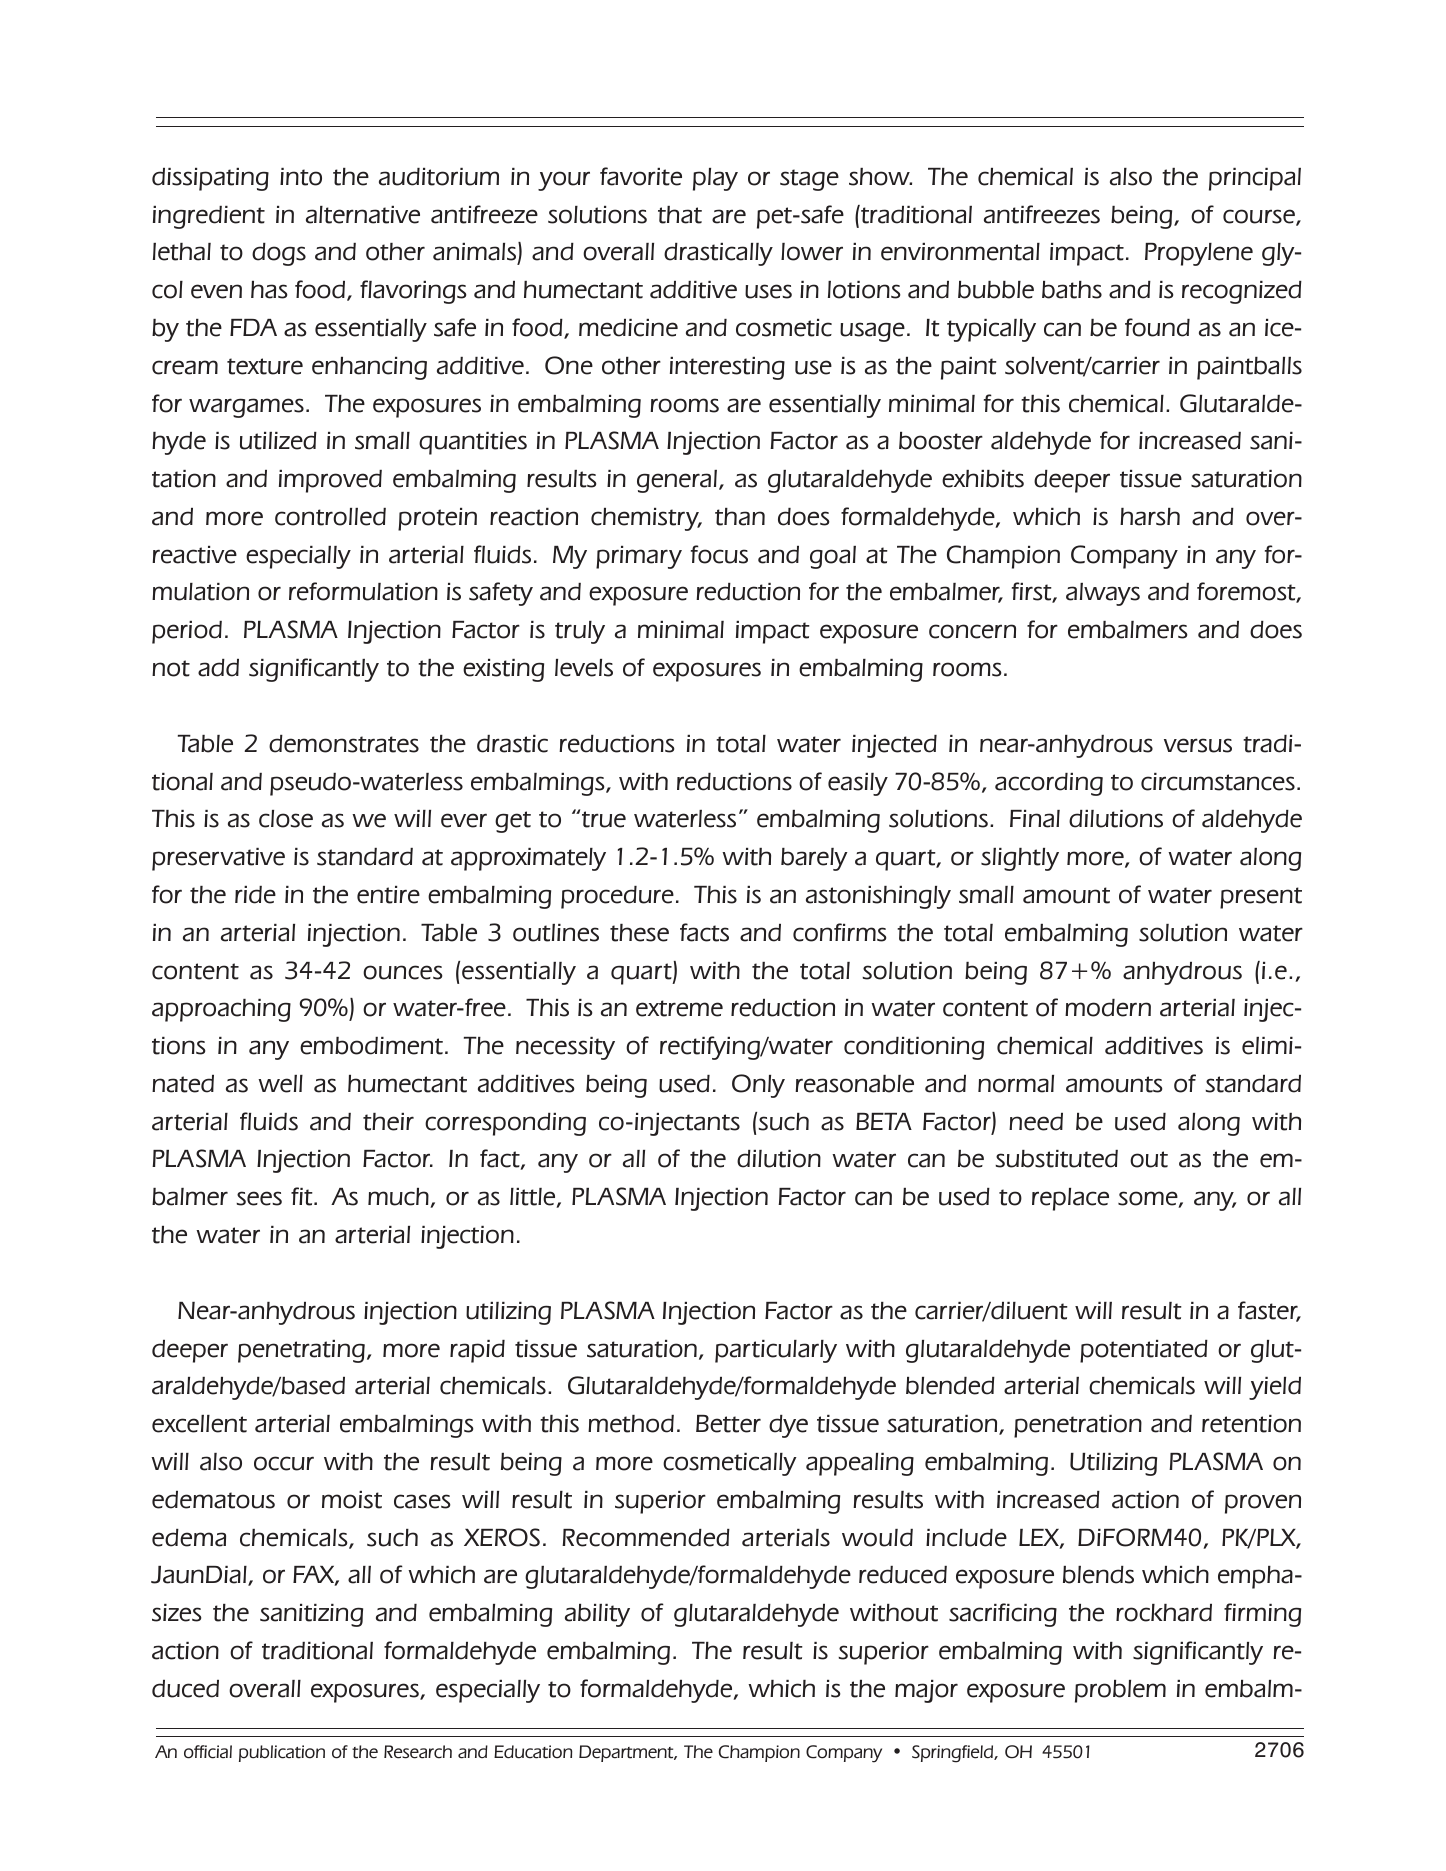  Describe the element at coordinates (1120, 1691) in the document. I see `problem` at that location.
